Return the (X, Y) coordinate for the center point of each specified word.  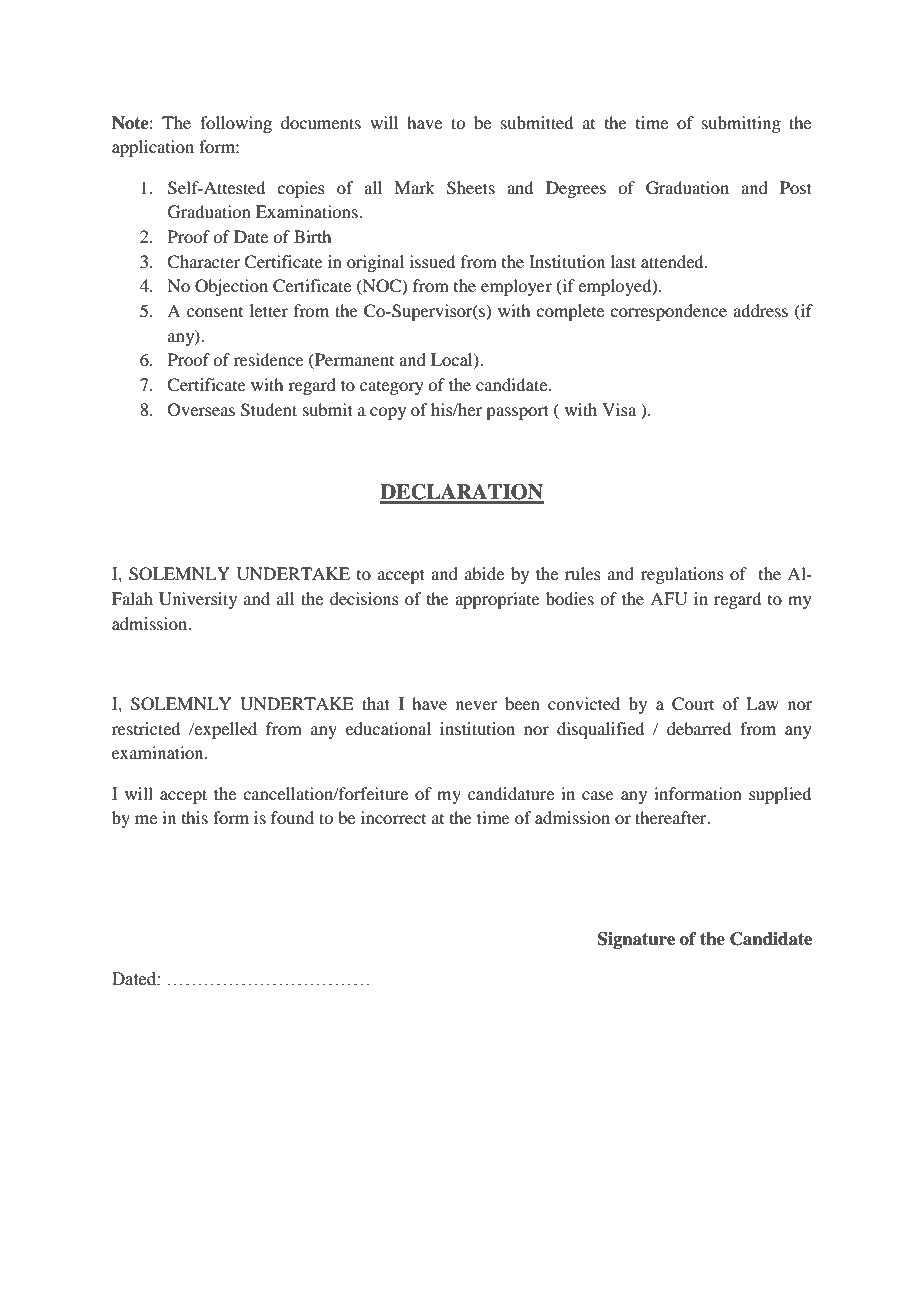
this (195, 817)
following (236, 124)
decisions (364, 598)
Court (693, 704)
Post (796, 187)
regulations (682, 575)
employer (516, 287)
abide (484, 573)
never (476, 705)
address (760, 310)
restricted (146, 728)
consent (215, 312)
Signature (636, 940)
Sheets (471, 188)
